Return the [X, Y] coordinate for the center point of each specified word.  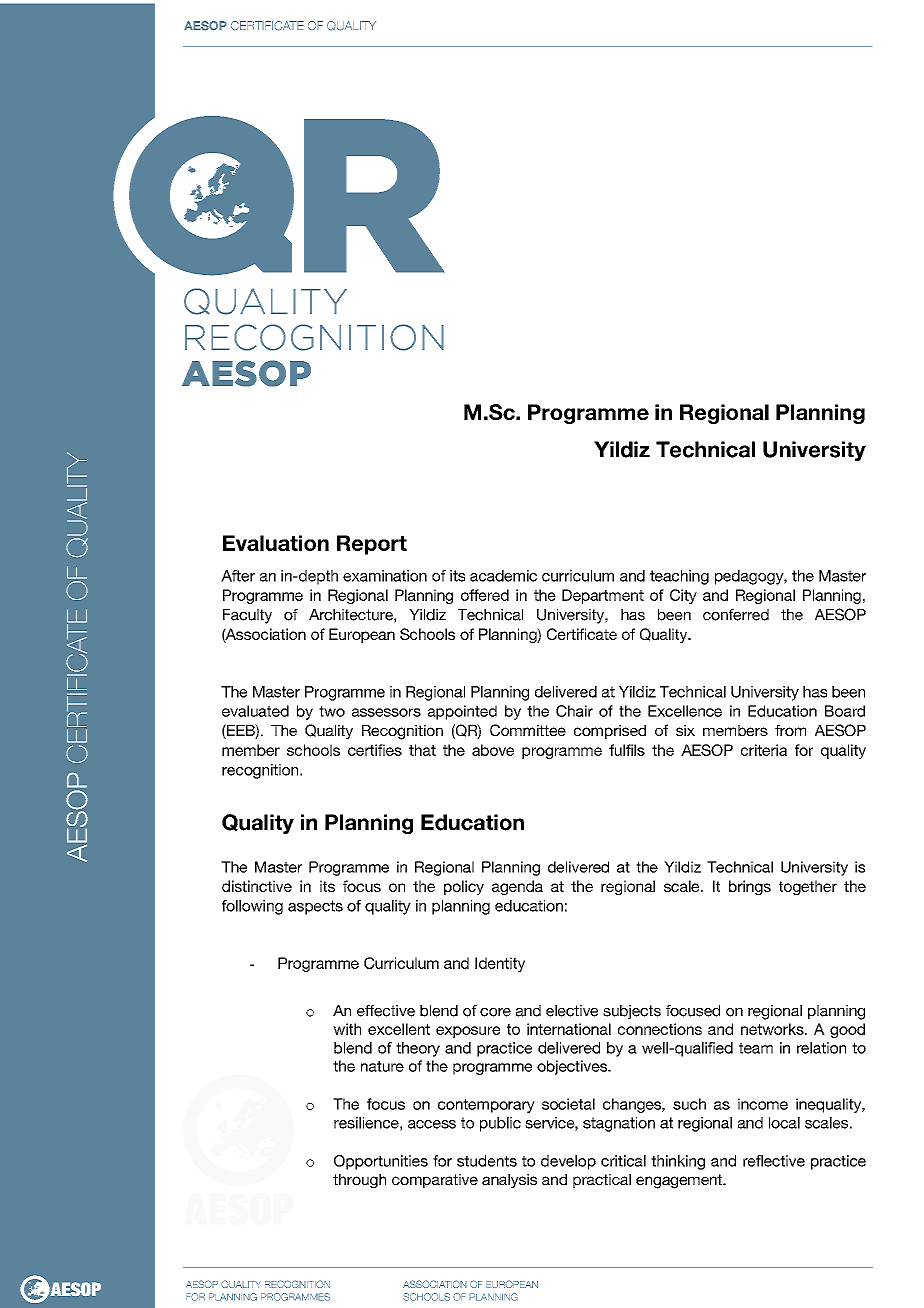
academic [503, 576]
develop [568, 1162]
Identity [500, 964]
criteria [764, 750]
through [359, 1181]
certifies [375, 750]
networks [773, 1029]
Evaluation [276, 543]
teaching [679, 577]
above [493, 750]
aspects [315, 907]
